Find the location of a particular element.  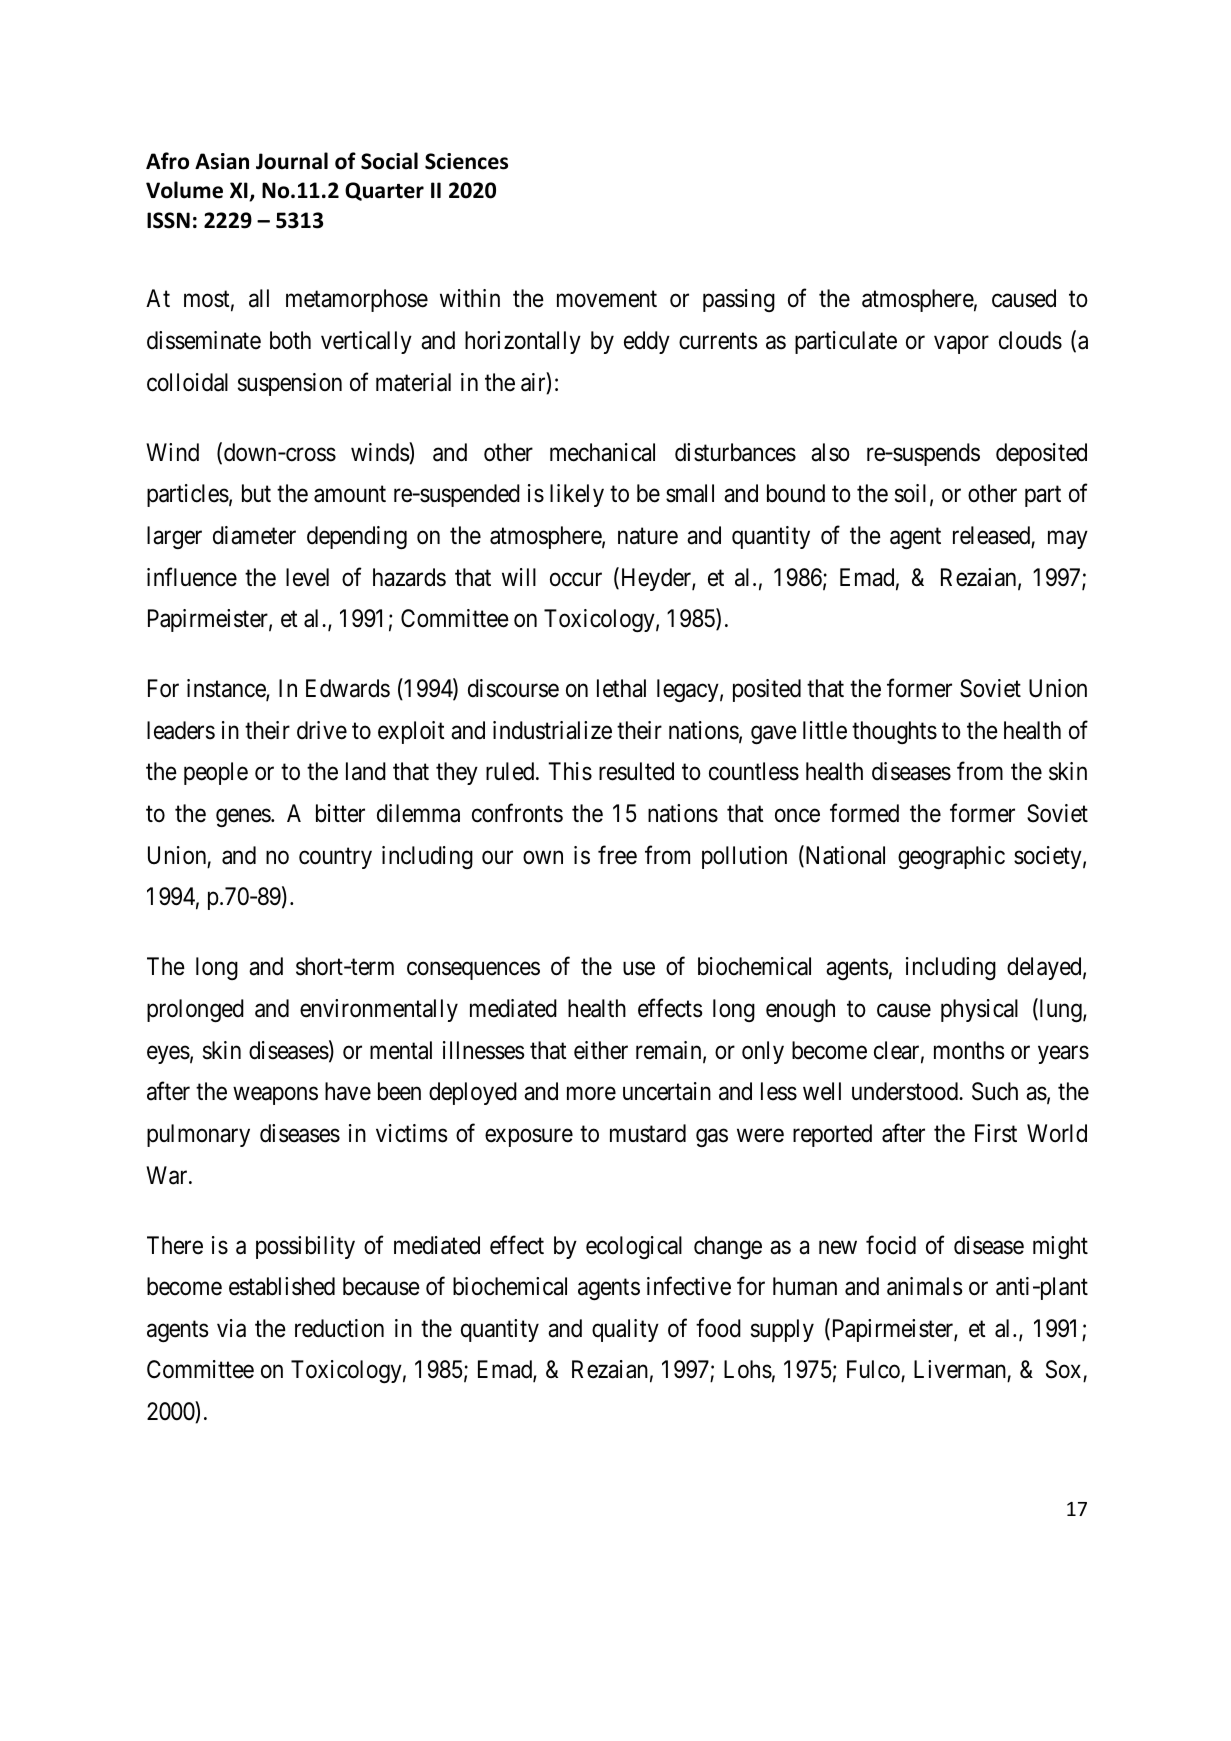

movement is located at coordinates (607, 299).
